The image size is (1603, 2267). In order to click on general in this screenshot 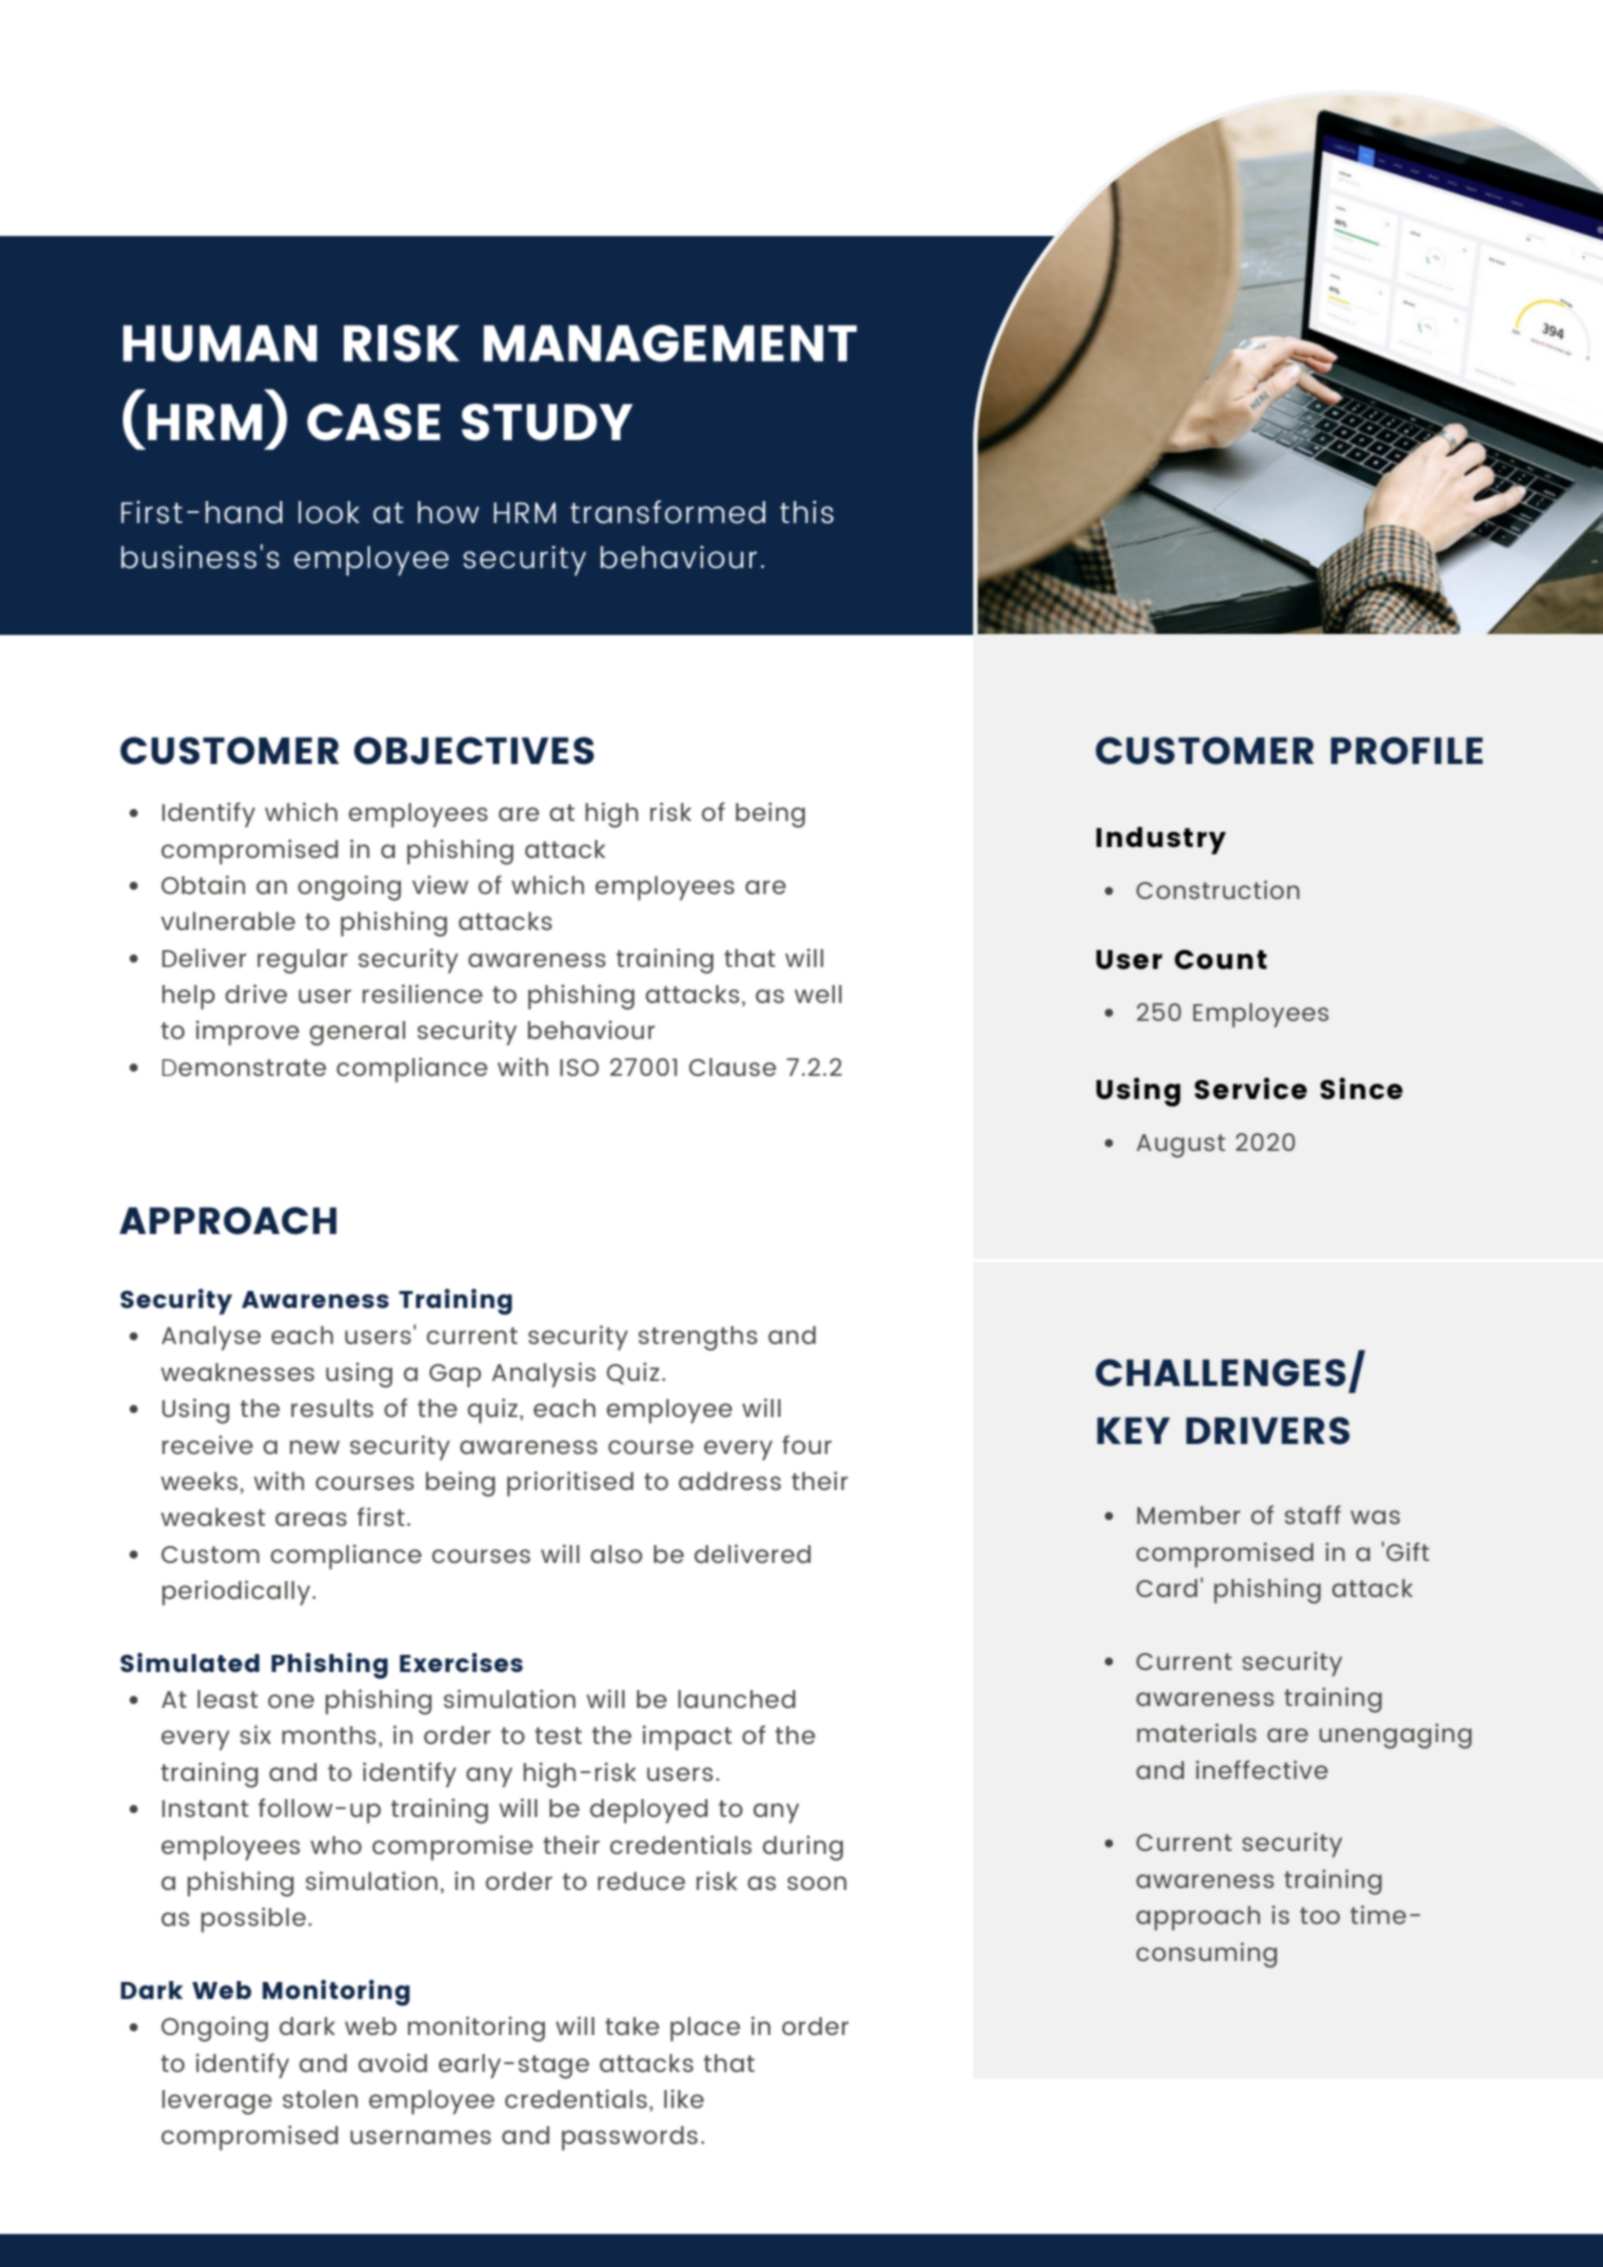, I will do `click(357, 1033)`.
